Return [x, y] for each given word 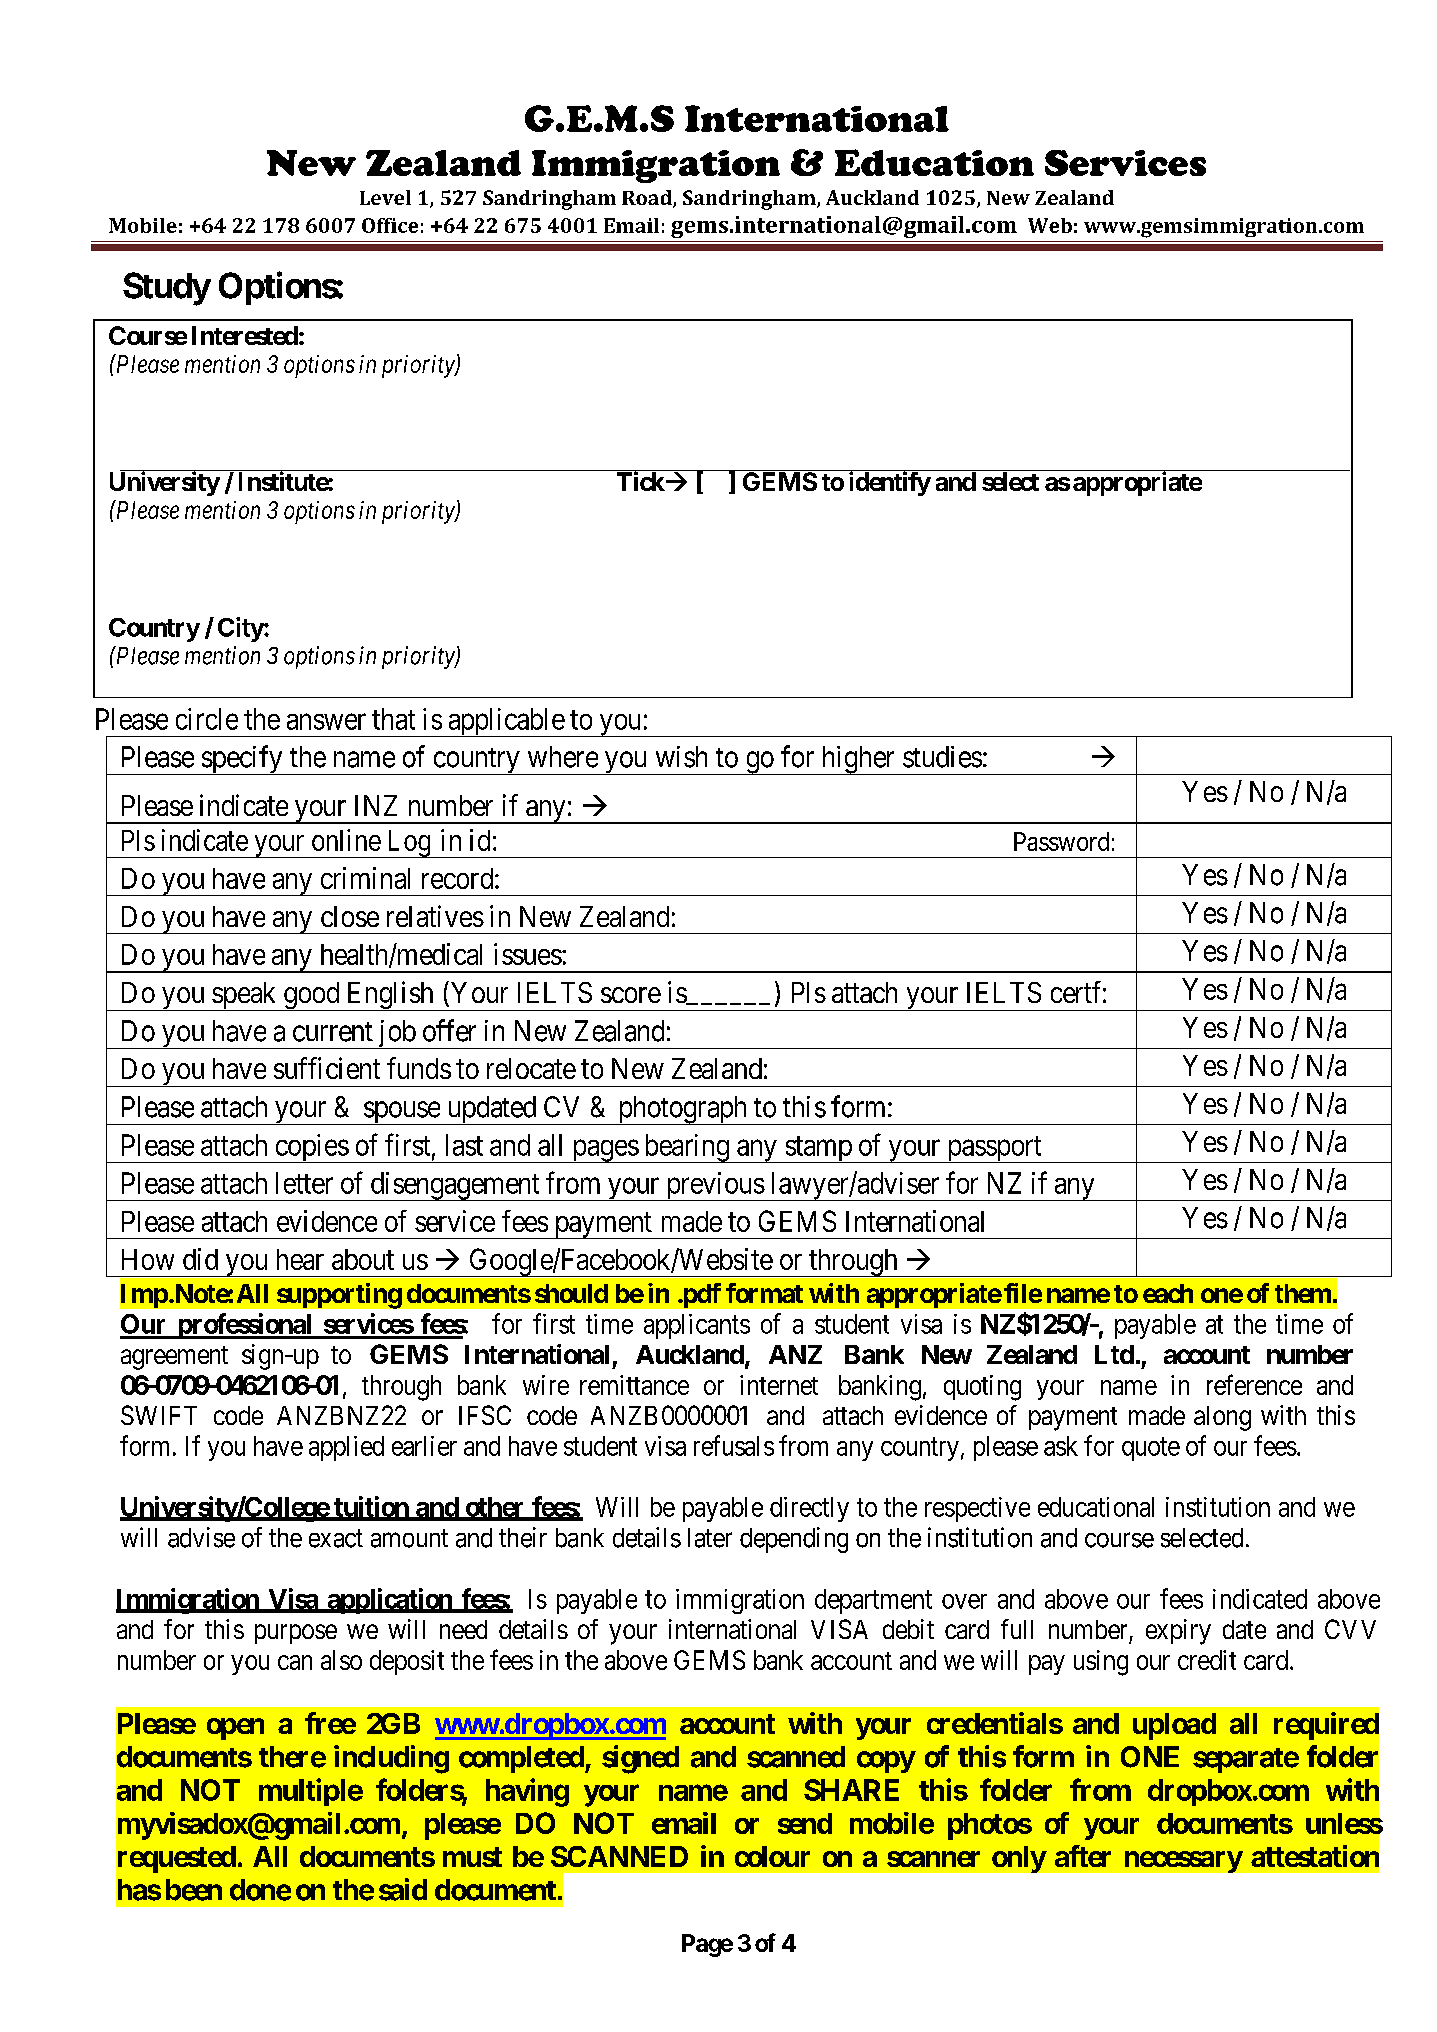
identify [890, 483]
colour [772, 1856]
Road [648, 199]
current [333, 1032]
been [194, 1890]
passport [994, 1149]
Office [390, 225]
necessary [1184, 1862]
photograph [682, 1110]
